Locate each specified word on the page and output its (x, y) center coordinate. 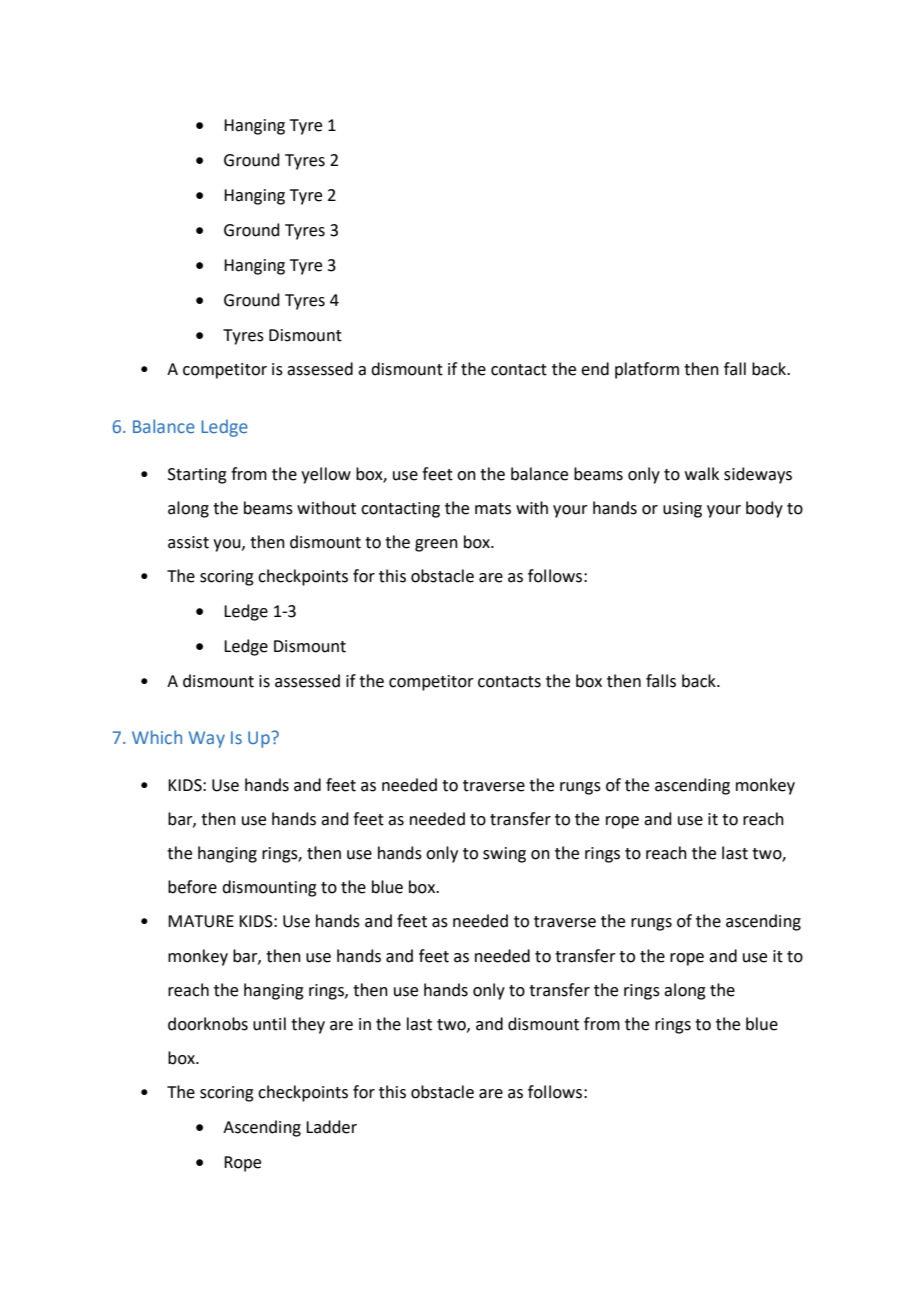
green (436, 545)
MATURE (201, 921)
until (269, 1024)
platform (647, 370)
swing (504, 855)
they (308, 1025)
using (682, 510)
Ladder (331, 1127)
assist (188, 542)
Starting (197, 476)
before (192, 887)
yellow (326, 475)
